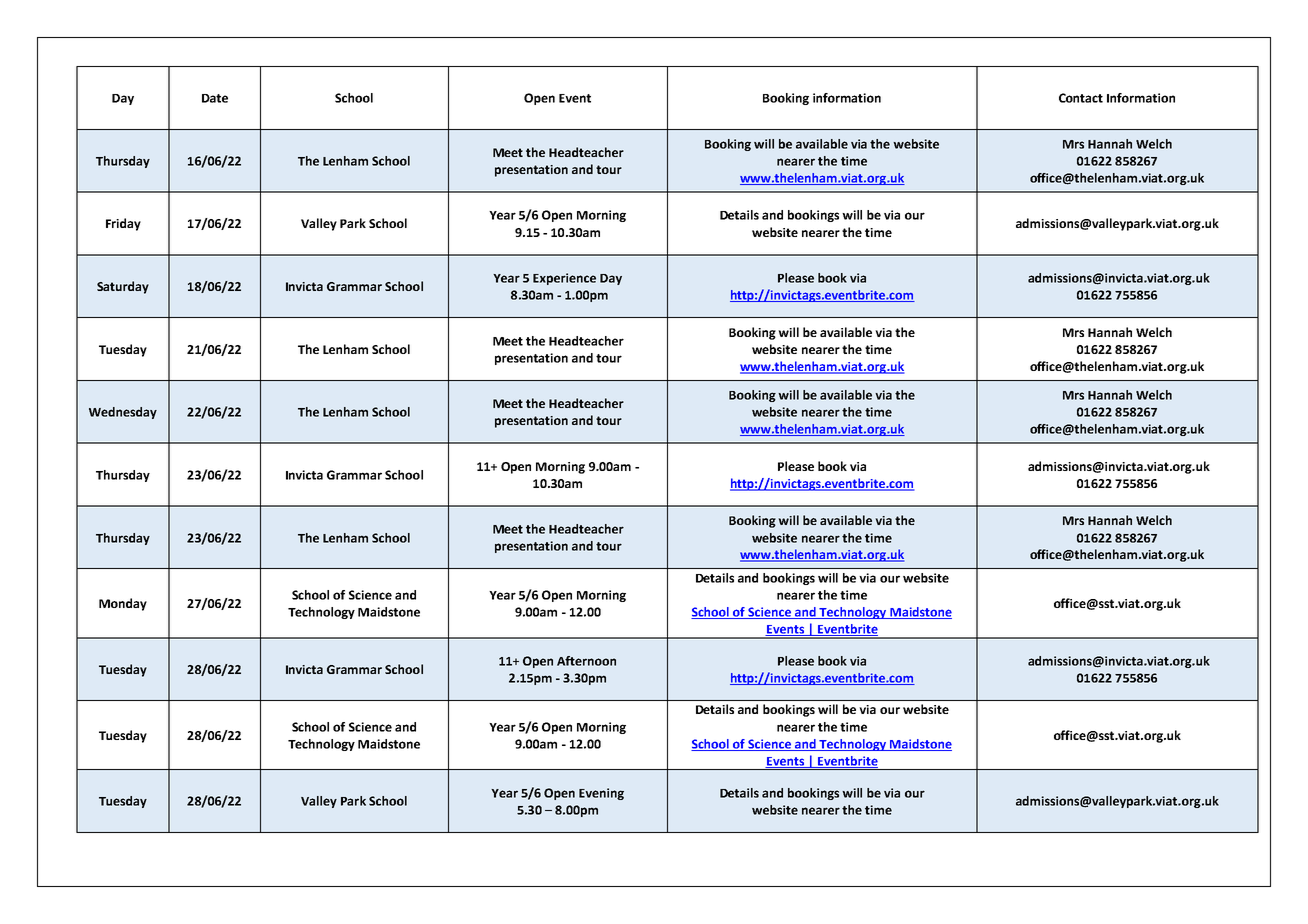 Image resolution: width=1308 pixels, height=924 pixels. I want to click on Experience, so click(564, 279).
